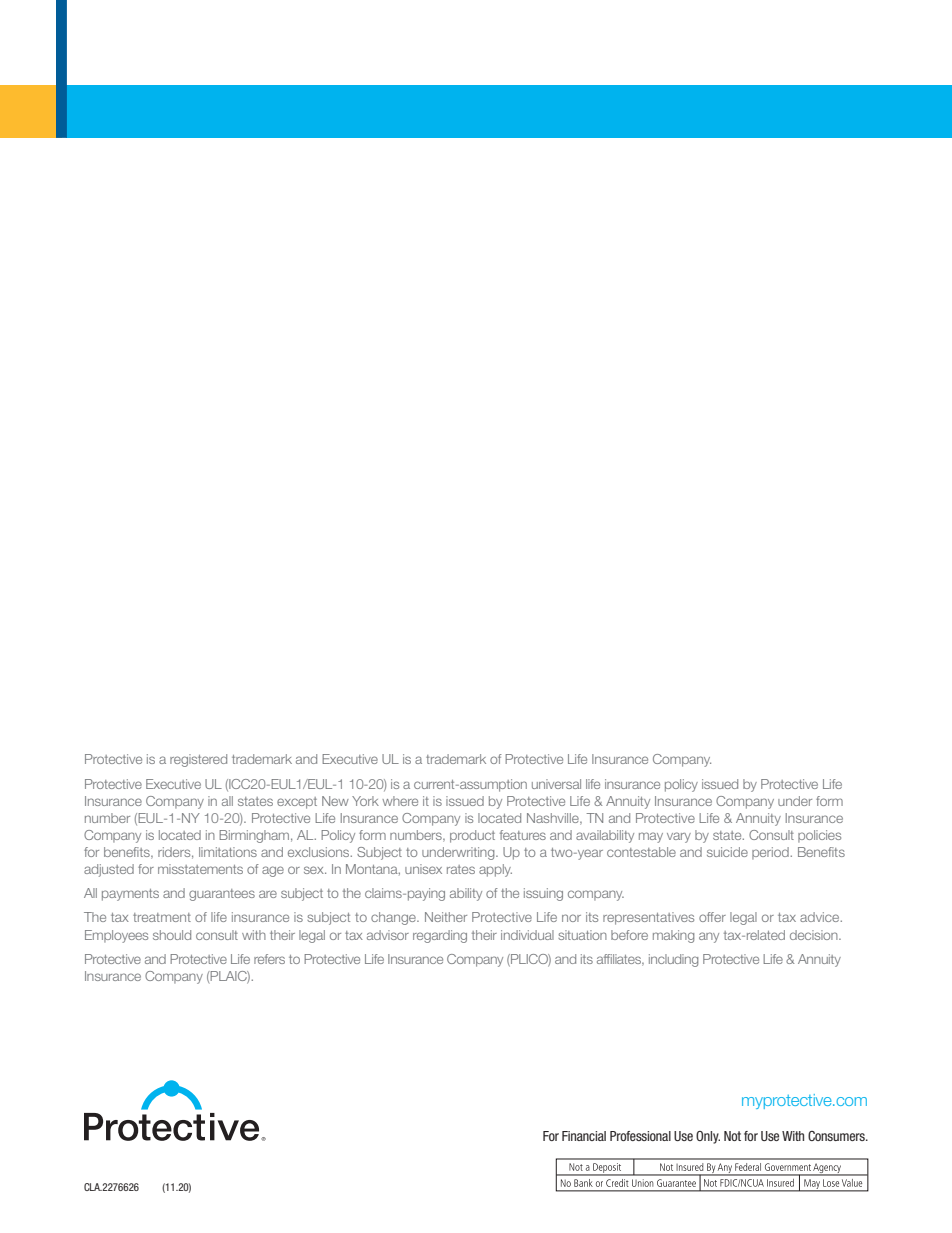 This page has width=952, height=1233. I want to click on issuing, so click(543, 894).
